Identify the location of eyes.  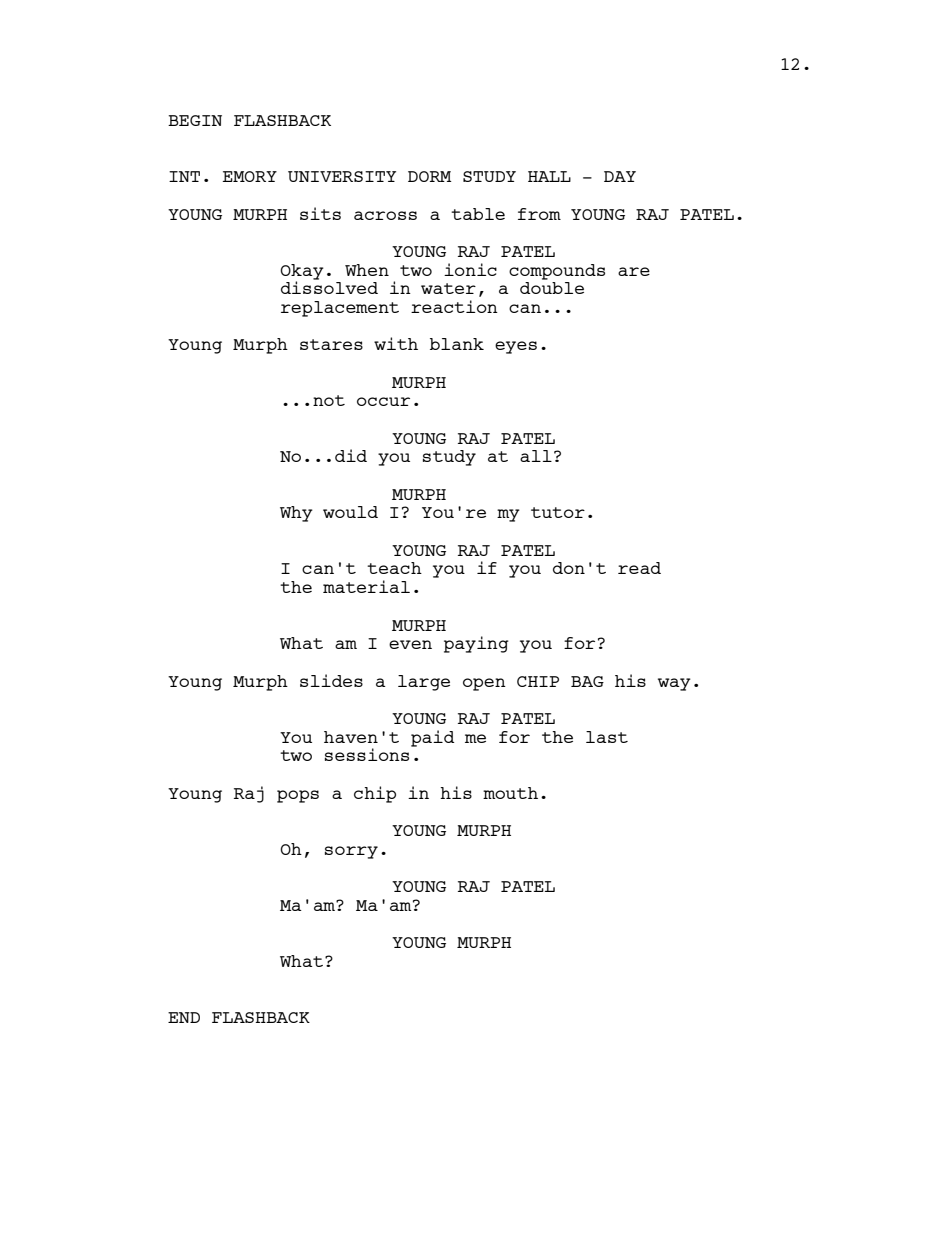
(516, 347).
